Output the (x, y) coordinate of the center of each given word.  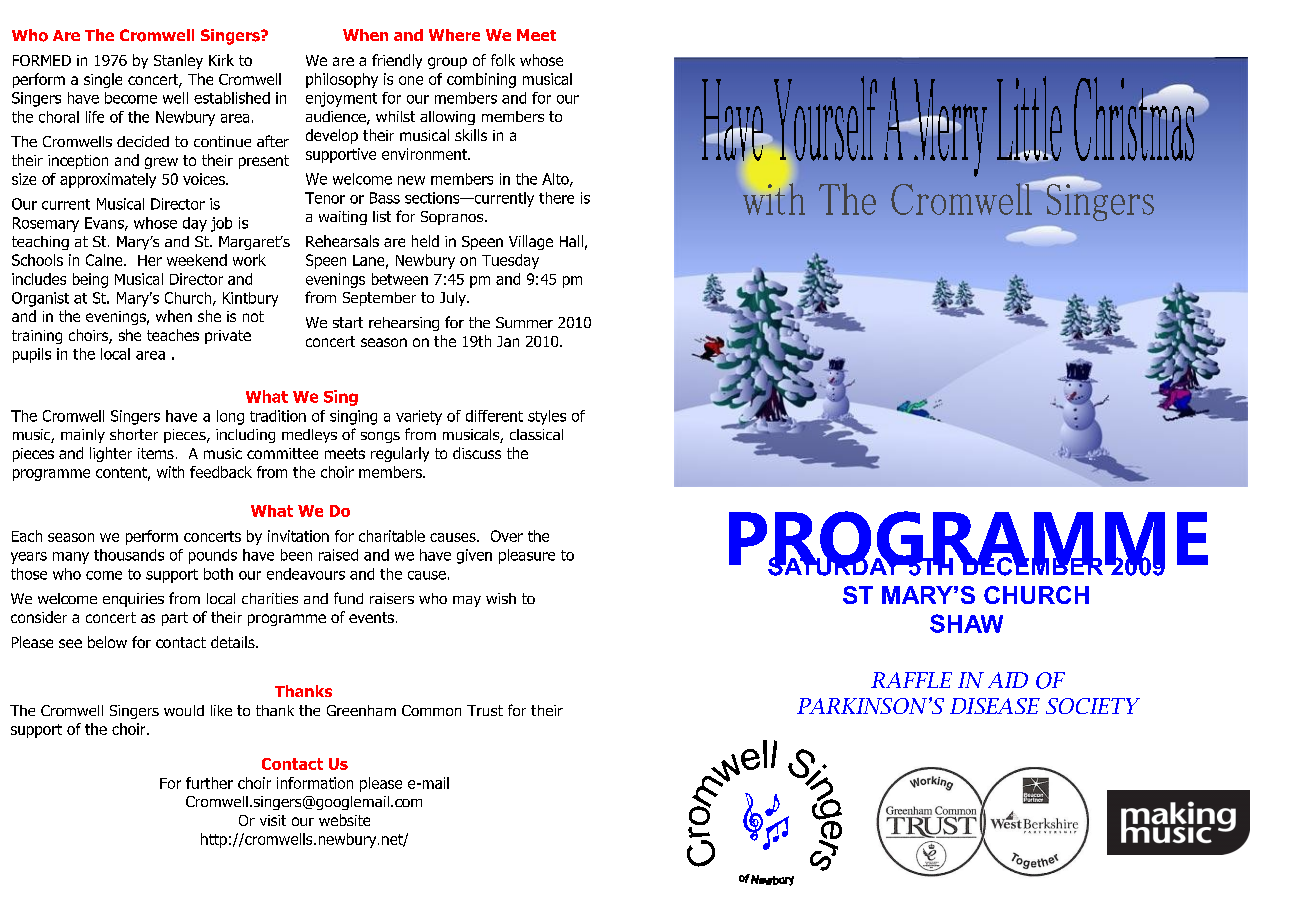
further (209, 783)
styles (547, 417)
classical (536, 434)
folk (503, 60)
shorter (134, 434)
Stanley (178, 61)
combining (481, 80)
